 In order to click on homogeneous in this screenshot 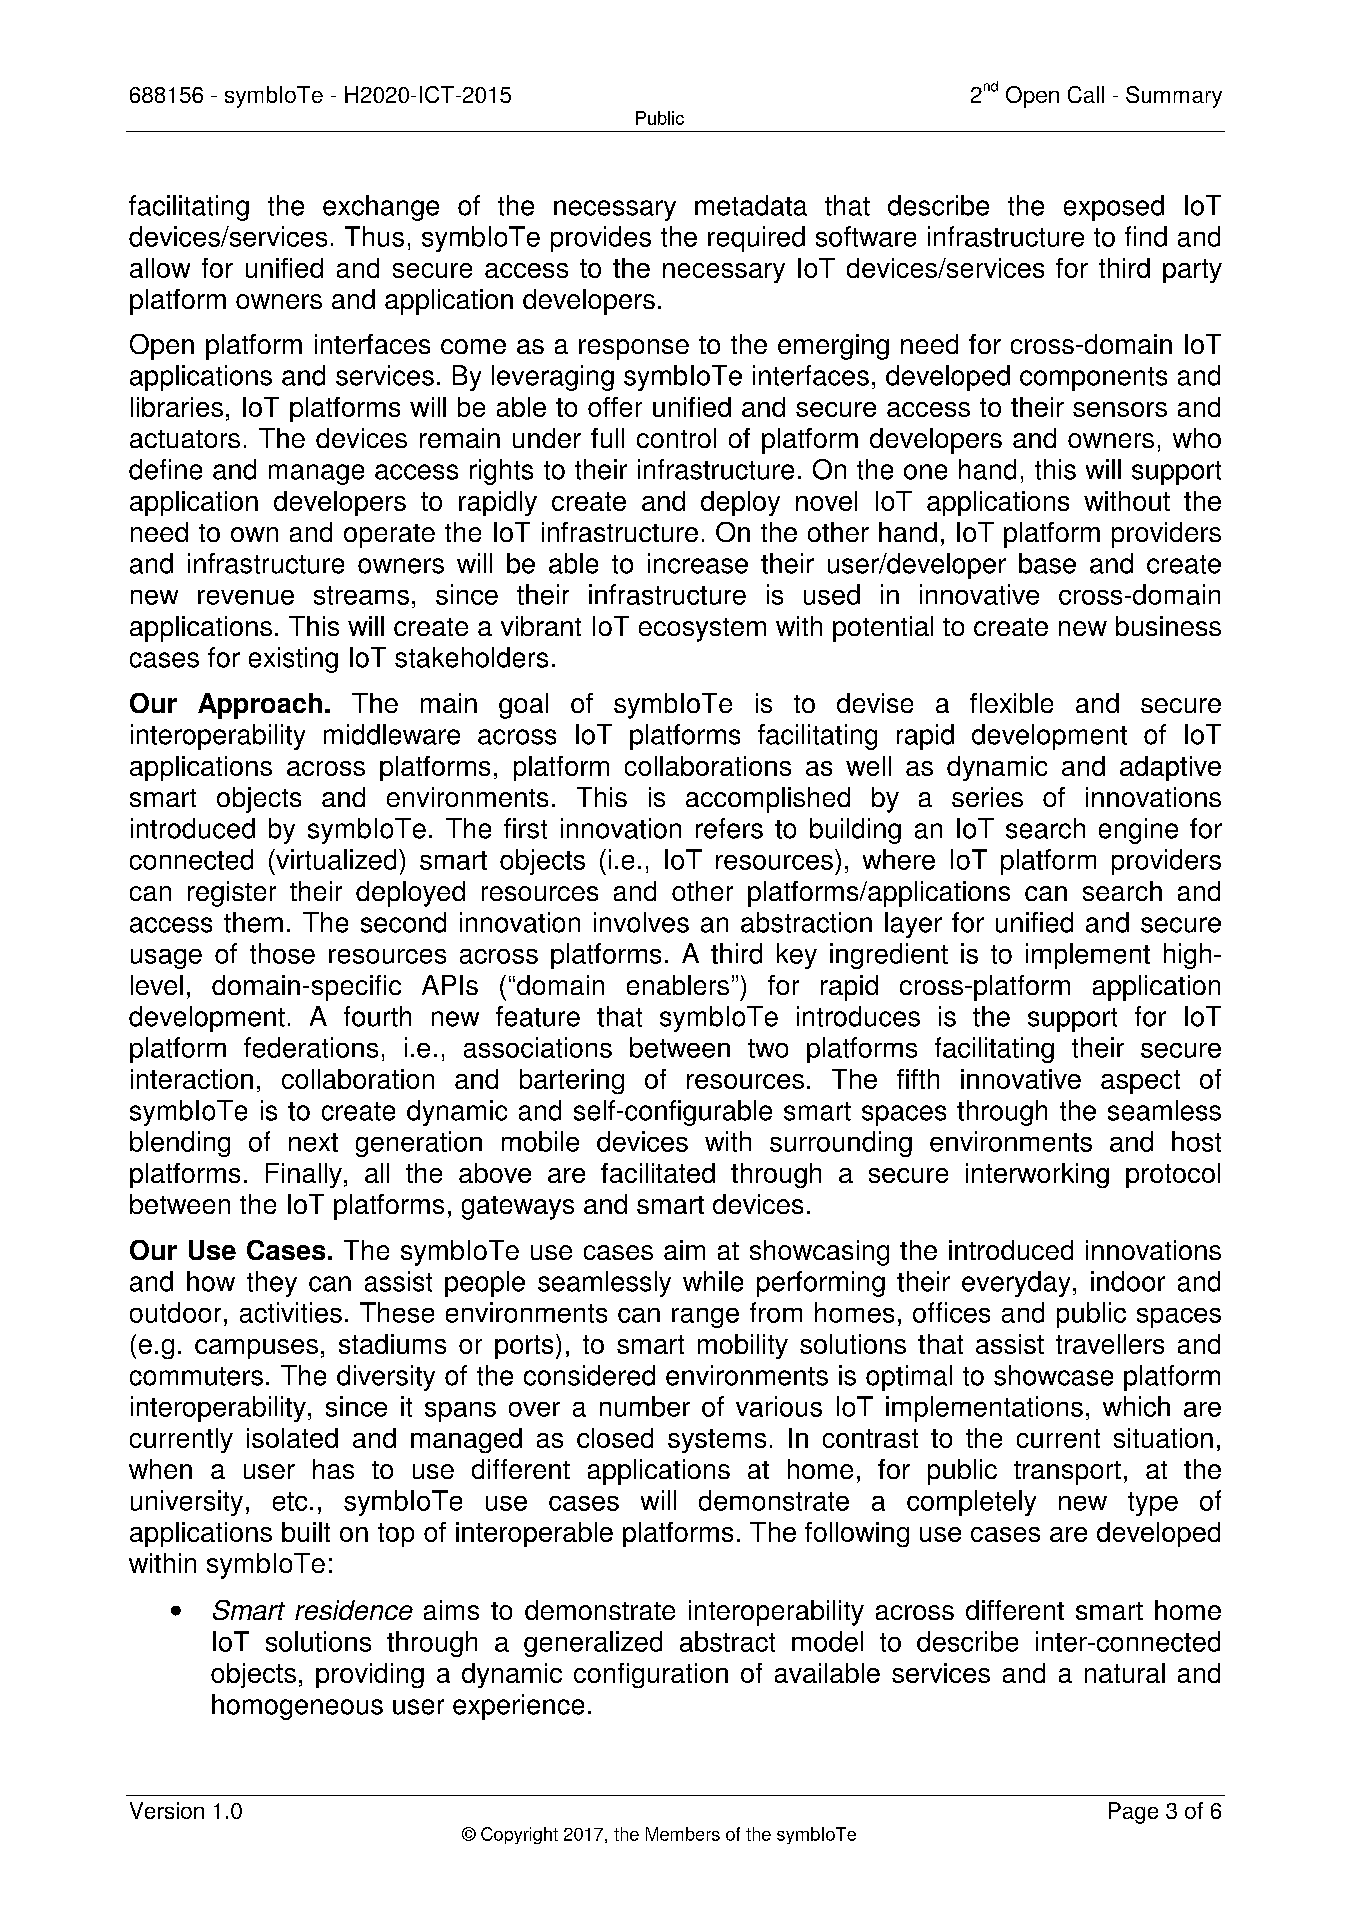, I will do `click(297, 1707)`.
